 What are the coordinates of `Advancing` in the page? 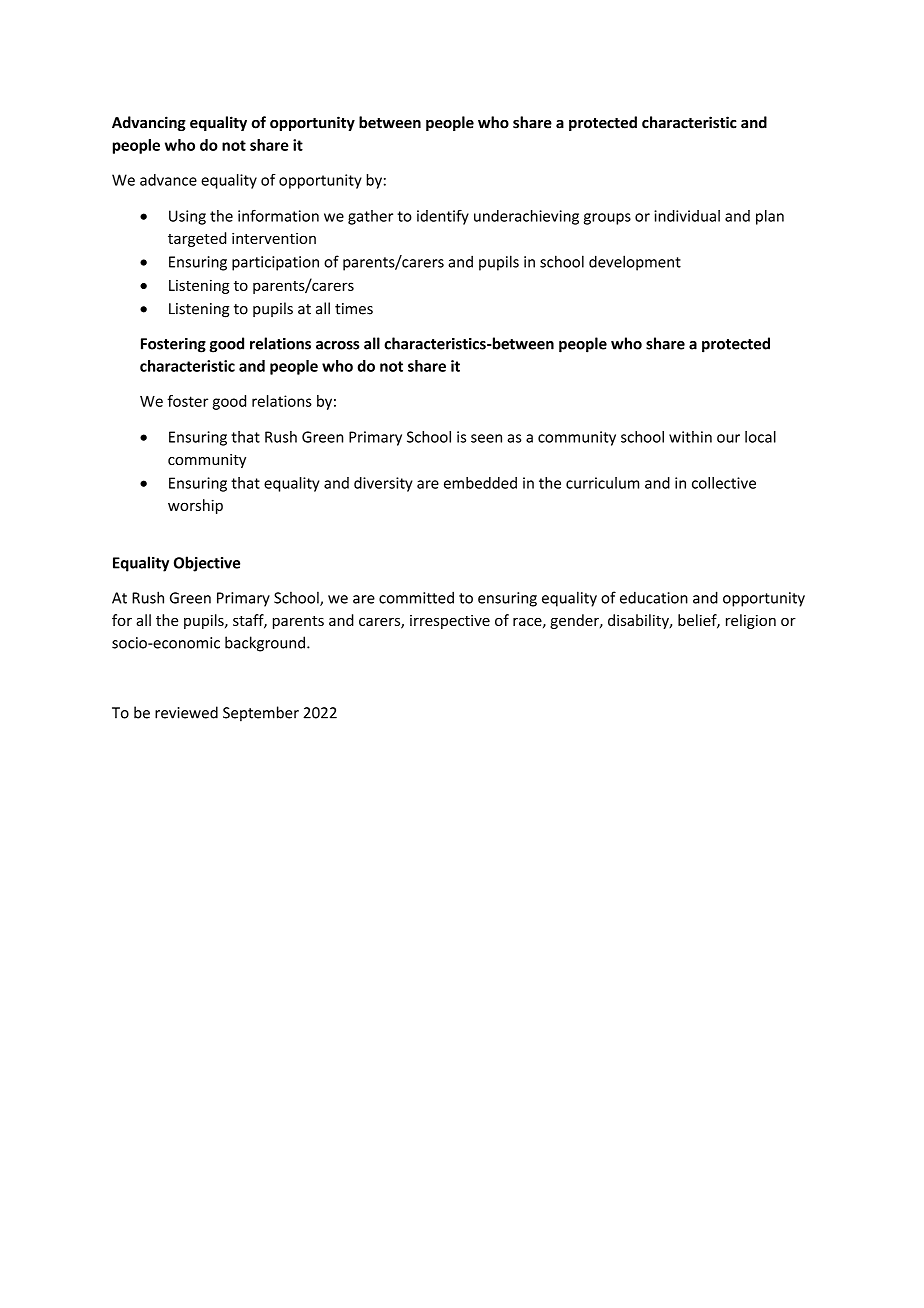 It's located at (149, 123).
